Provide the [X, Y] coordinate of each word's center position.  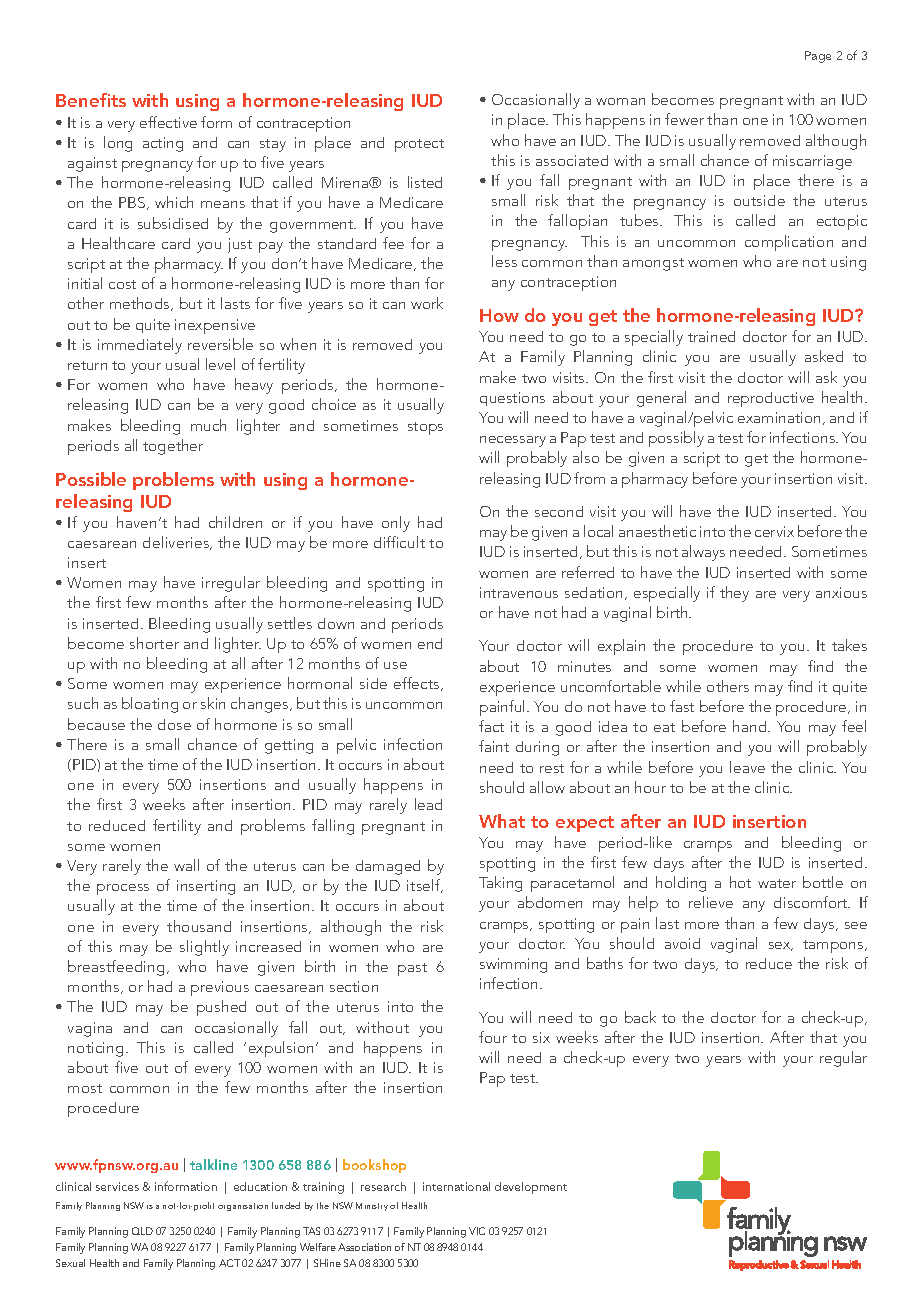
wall [186, 865]
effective [168, 122]
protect [419, 145]
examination [779, 417]
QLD [142, 1231]
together [173, 447]
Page [818, 57]
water [777, 883]
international [456, 1186]
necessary [513, 441]
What [502, 821]
